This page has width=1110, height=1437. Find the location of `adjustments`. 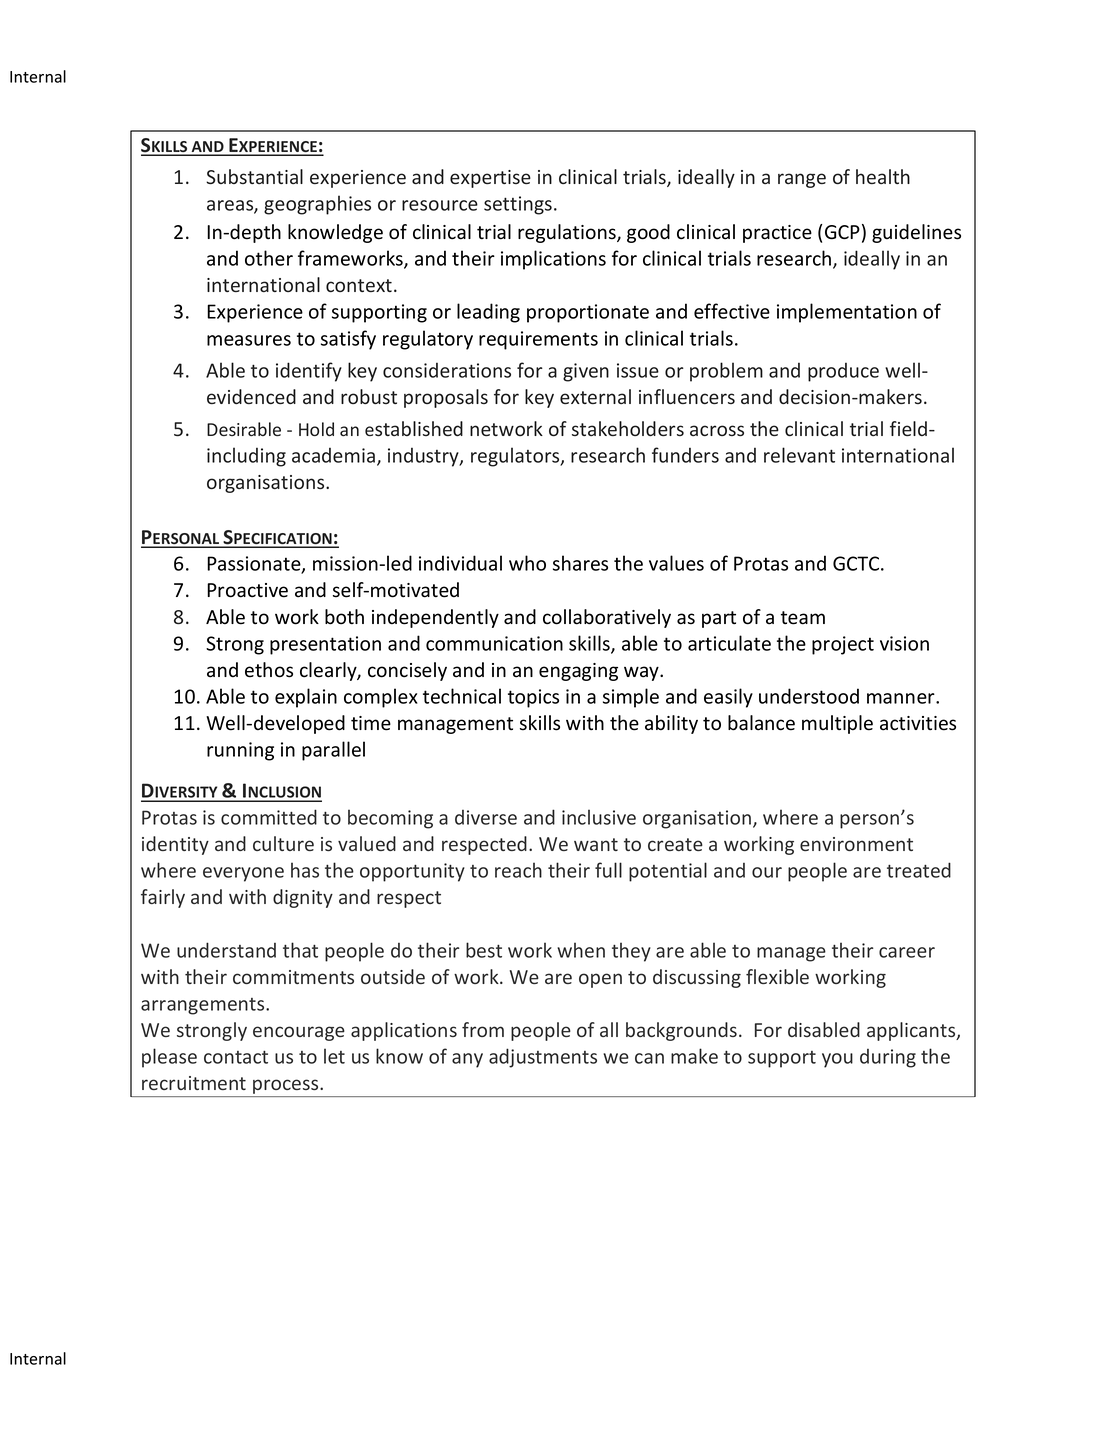

adjustments is located at coordinates (543, 1058).
